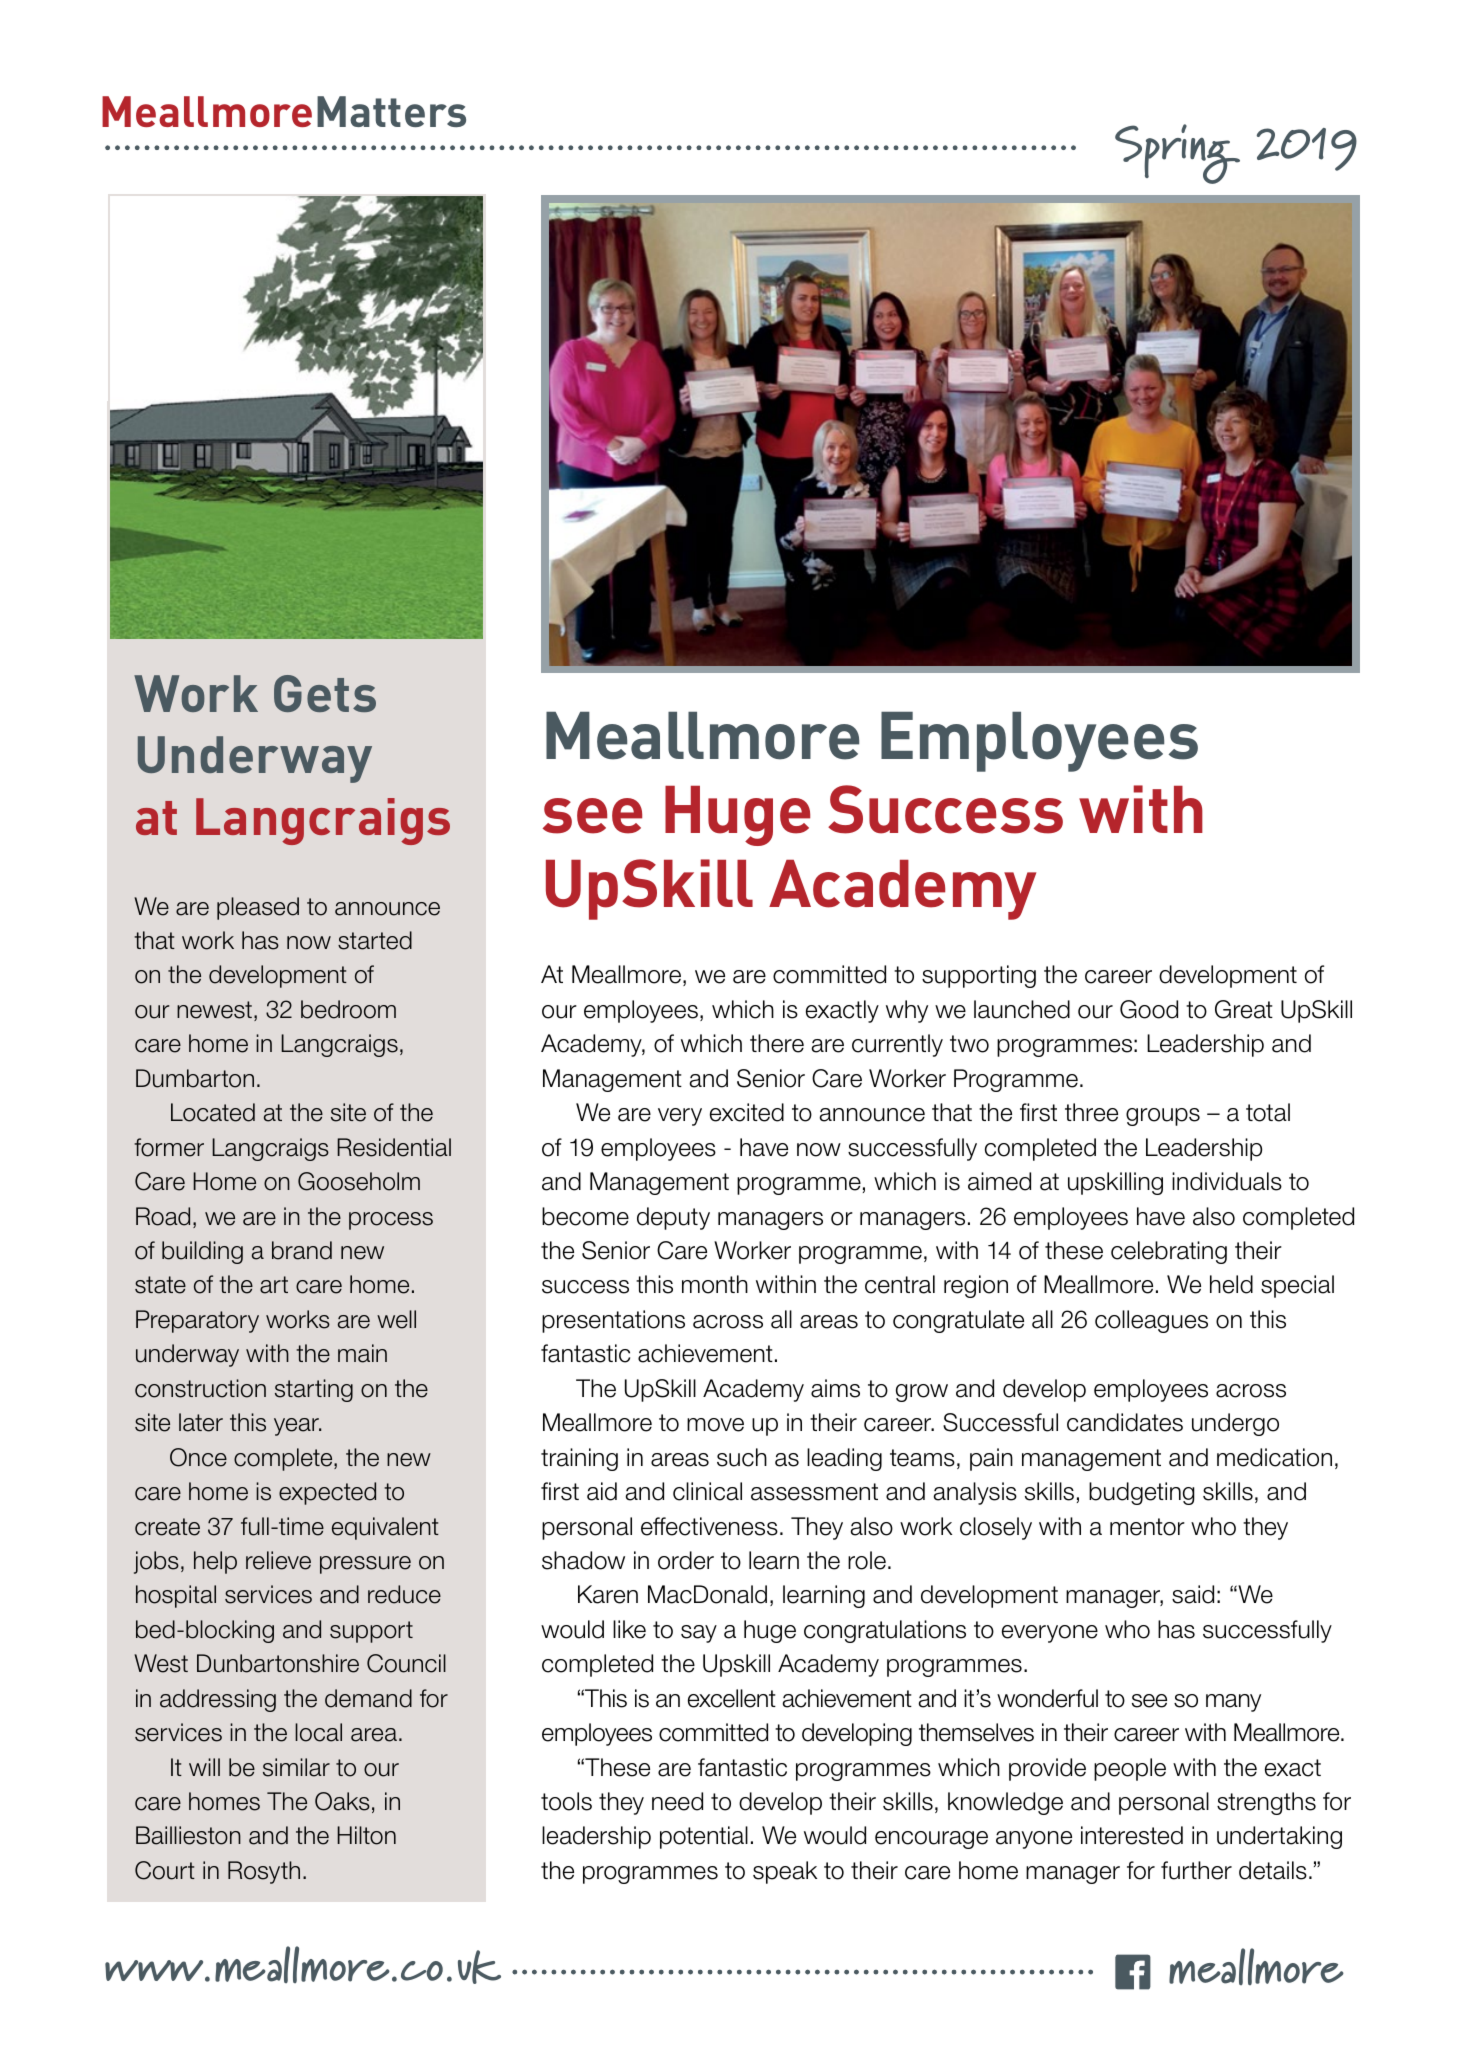  I want to click on year, so click(297, 1427).
